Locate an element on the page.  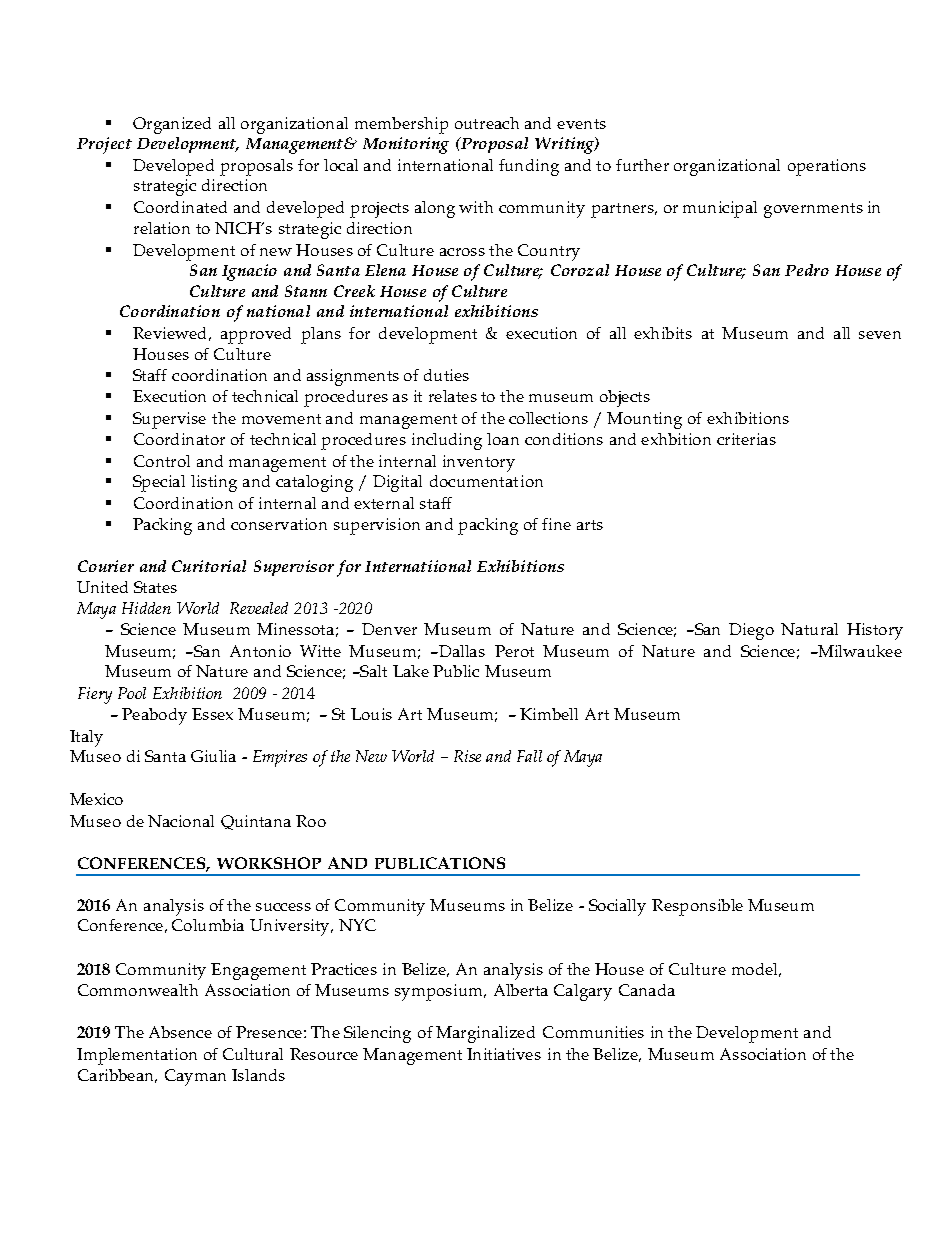
Rise is located at coordinates (467, 756).
